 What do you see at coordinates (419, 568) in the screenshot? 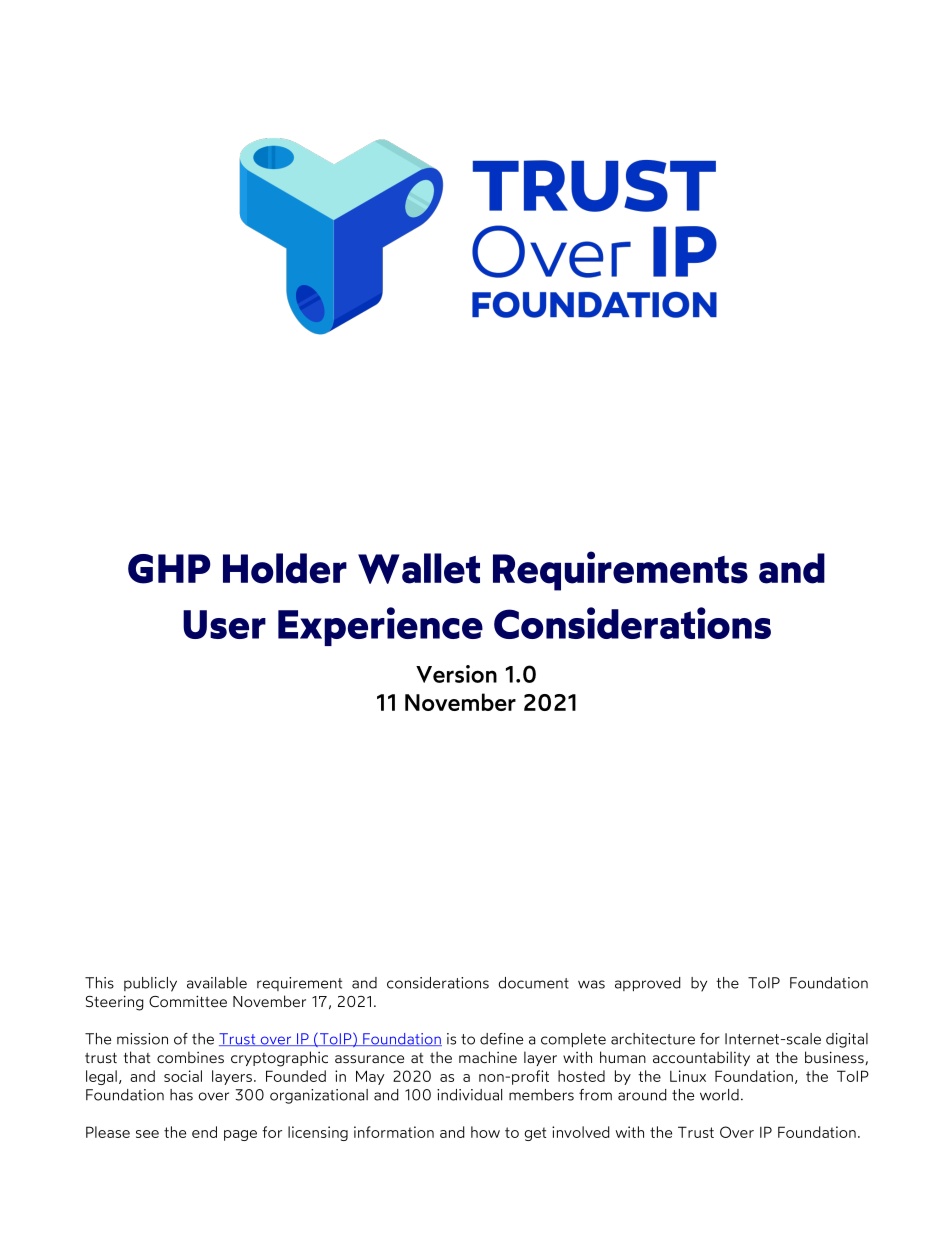
I see `Wallet` at bounding box center [419, 568].
